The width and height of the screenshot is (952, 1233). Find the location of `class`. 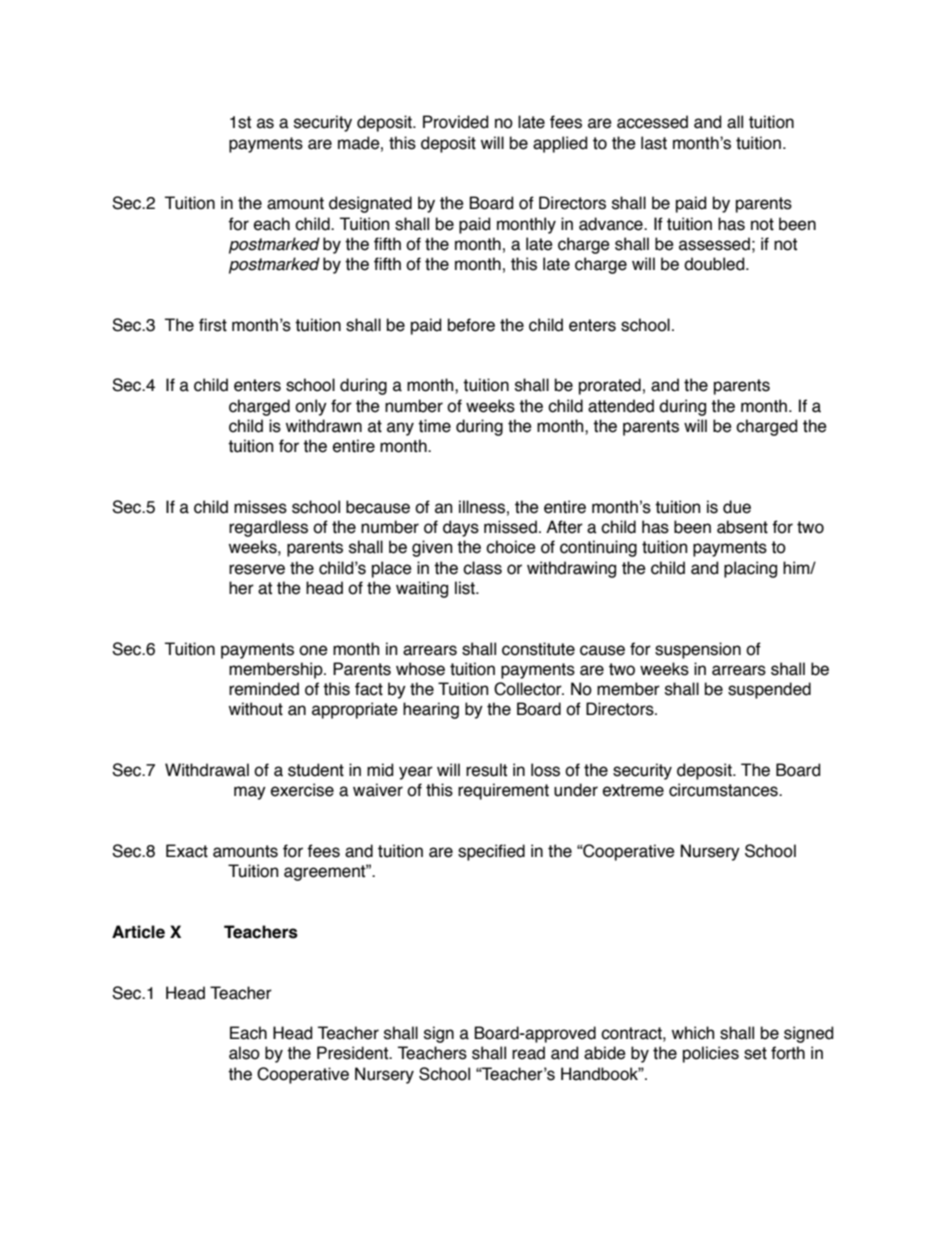

class is located at coordinates (482, 568).
